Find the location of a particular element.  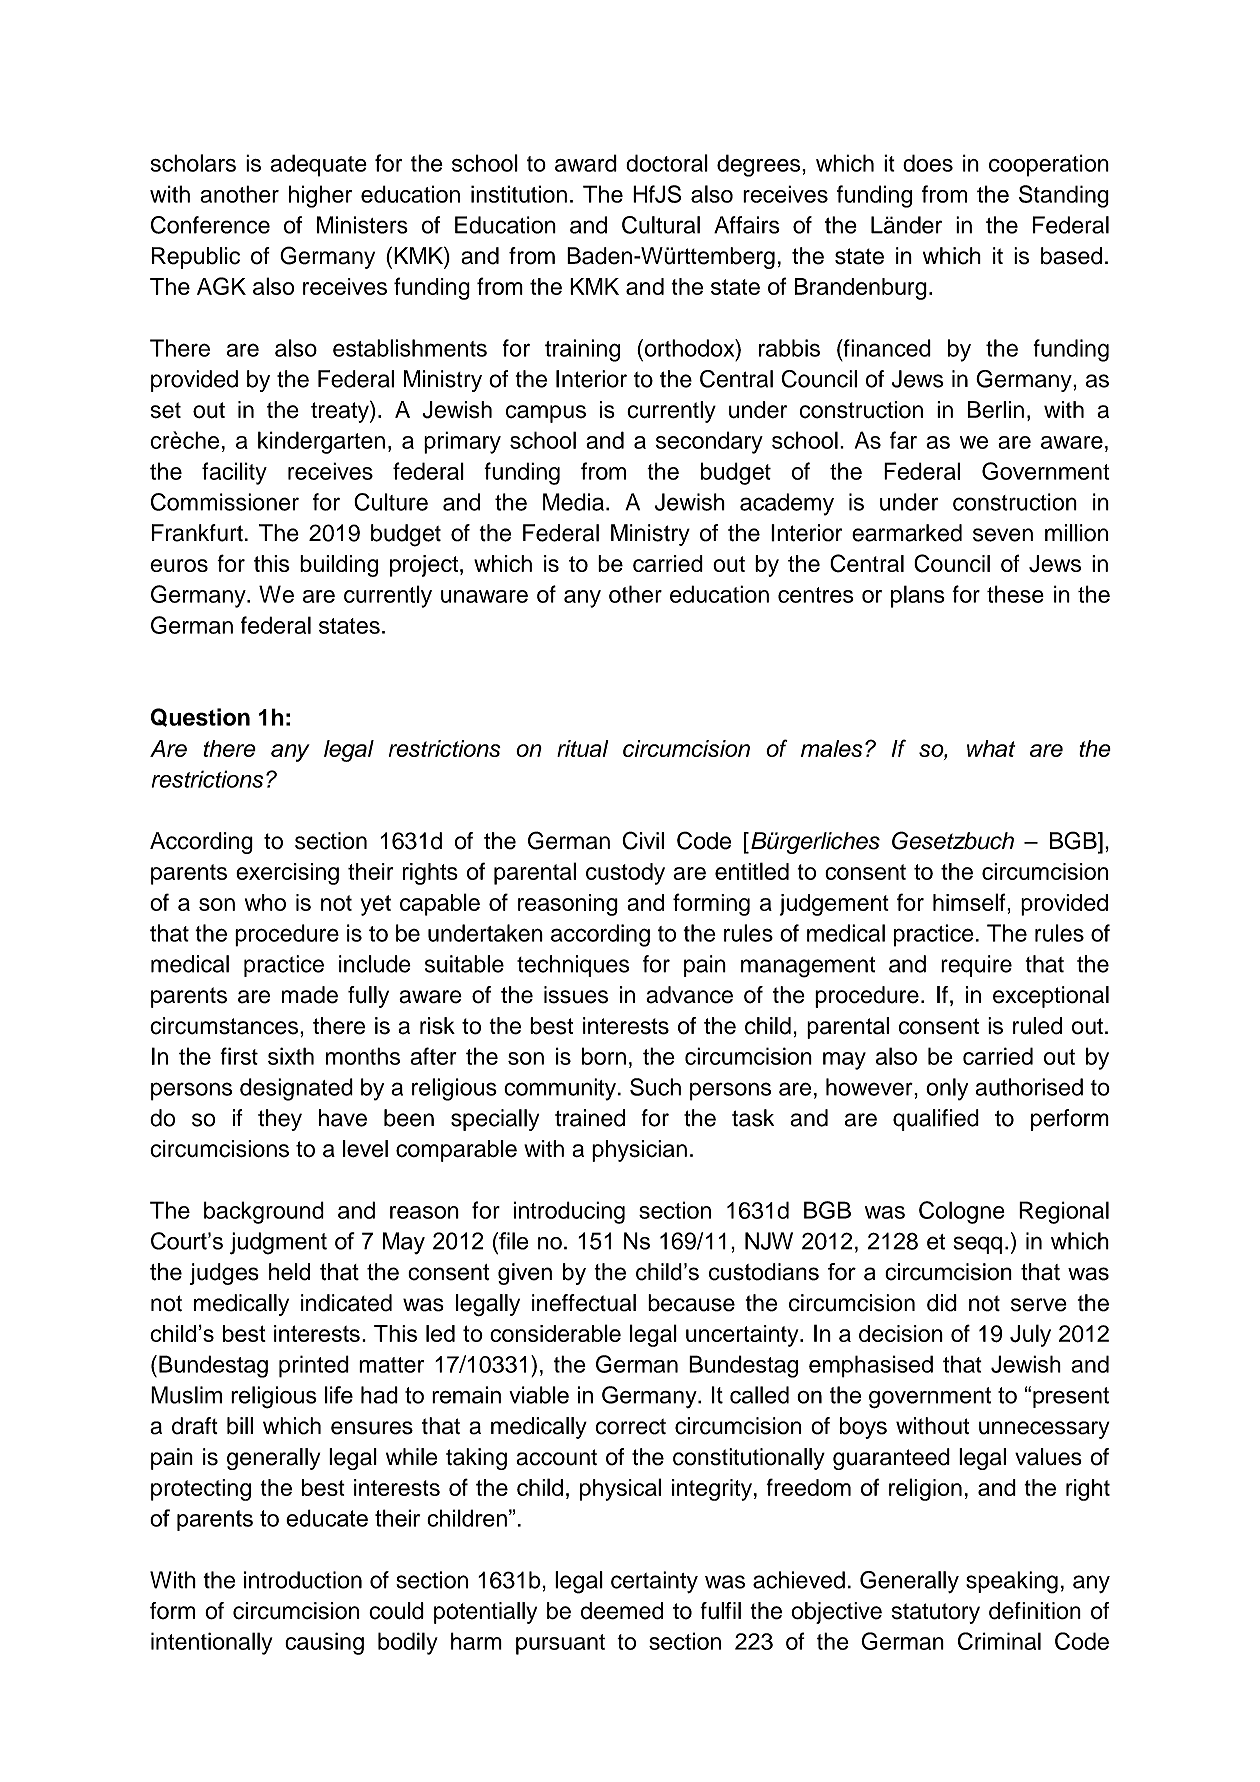

statutory is located at coordinates (936, 1613).
